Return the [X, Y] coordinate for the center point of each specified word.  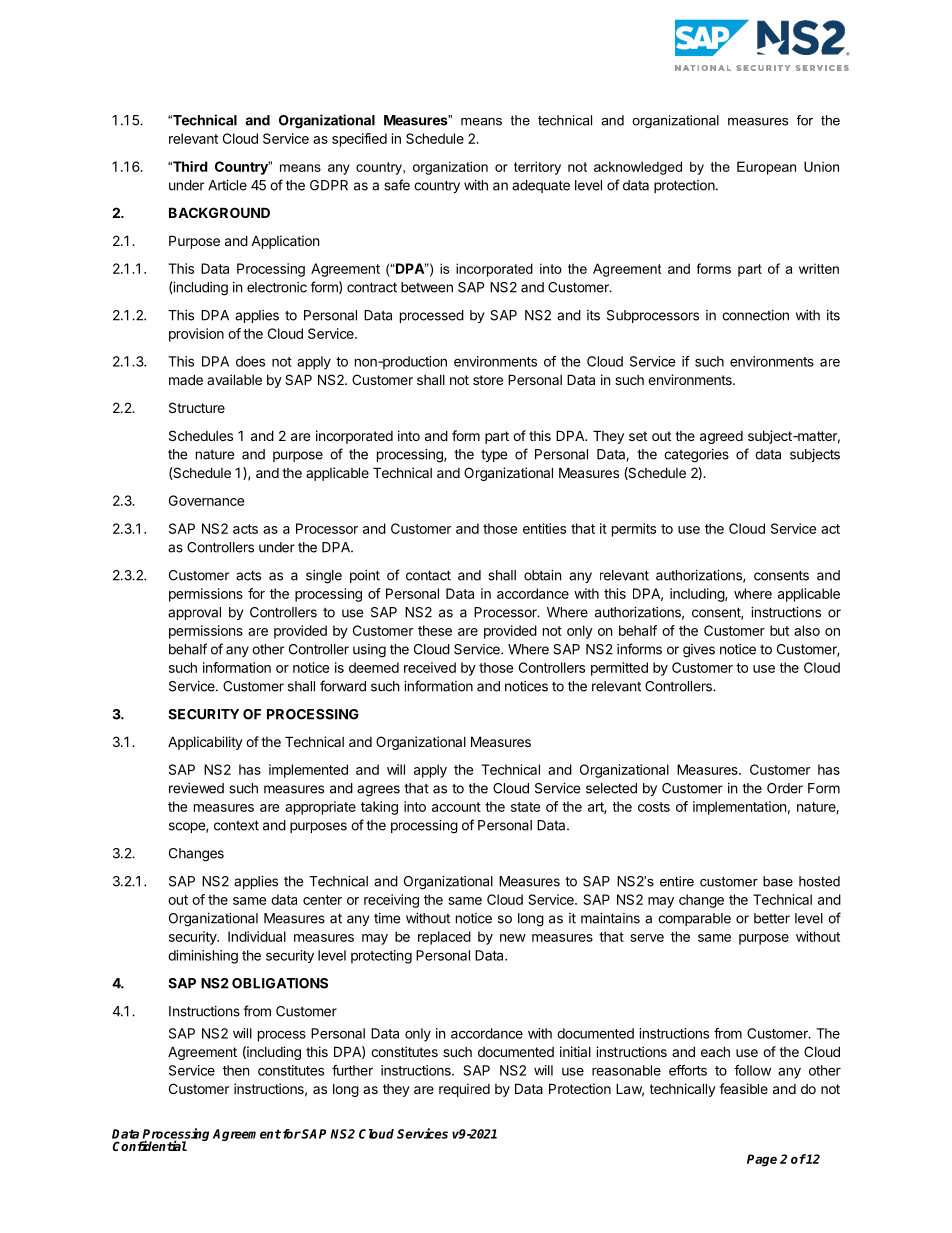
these [435, 630]
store [488, 380]
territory [537, 168]
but [779, 630]
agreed [721, 437]
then [236, 1070]
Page [762, 1160]
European [766, 168]
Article [227, 185]
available [234, 379]
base [778, 881]
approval [194, 613]
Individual [257, 936]
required [464, 1090]
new [513, 938]
